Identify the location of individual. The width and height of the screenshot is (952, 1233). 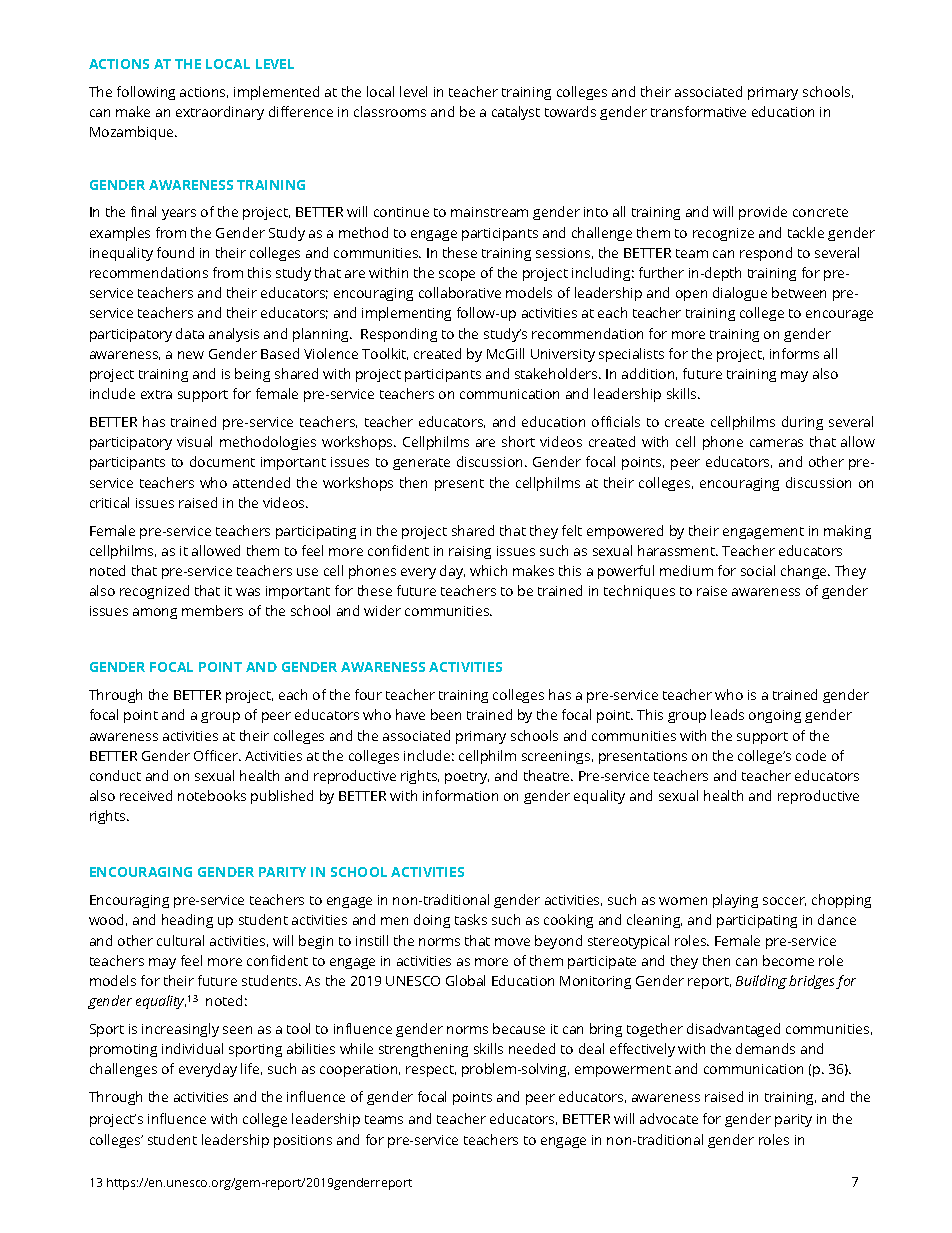
(192, 1048).
